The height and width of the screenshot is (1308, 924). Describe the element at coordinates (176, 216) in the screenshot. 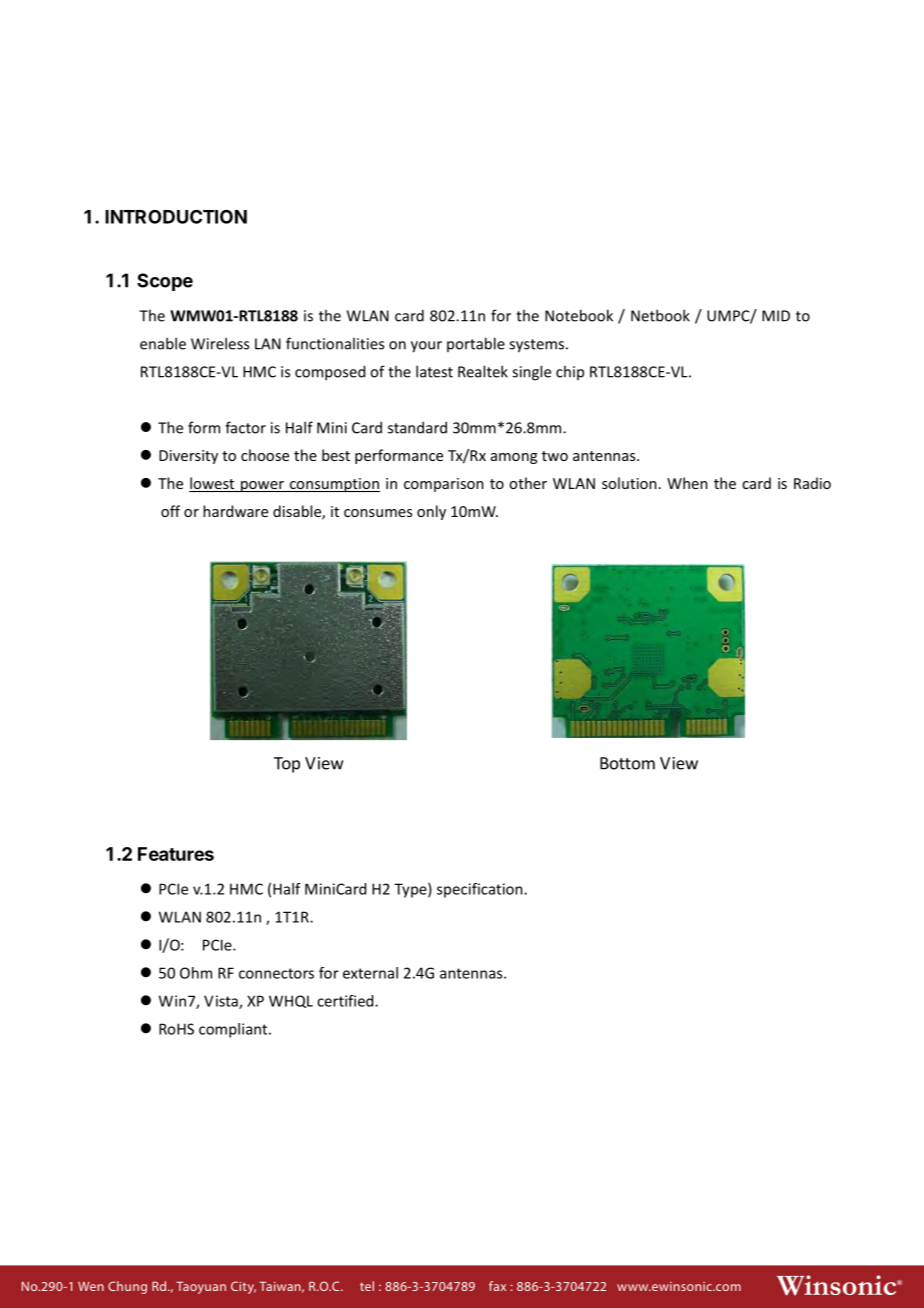

I see `INTRODUCTION` at that location.
